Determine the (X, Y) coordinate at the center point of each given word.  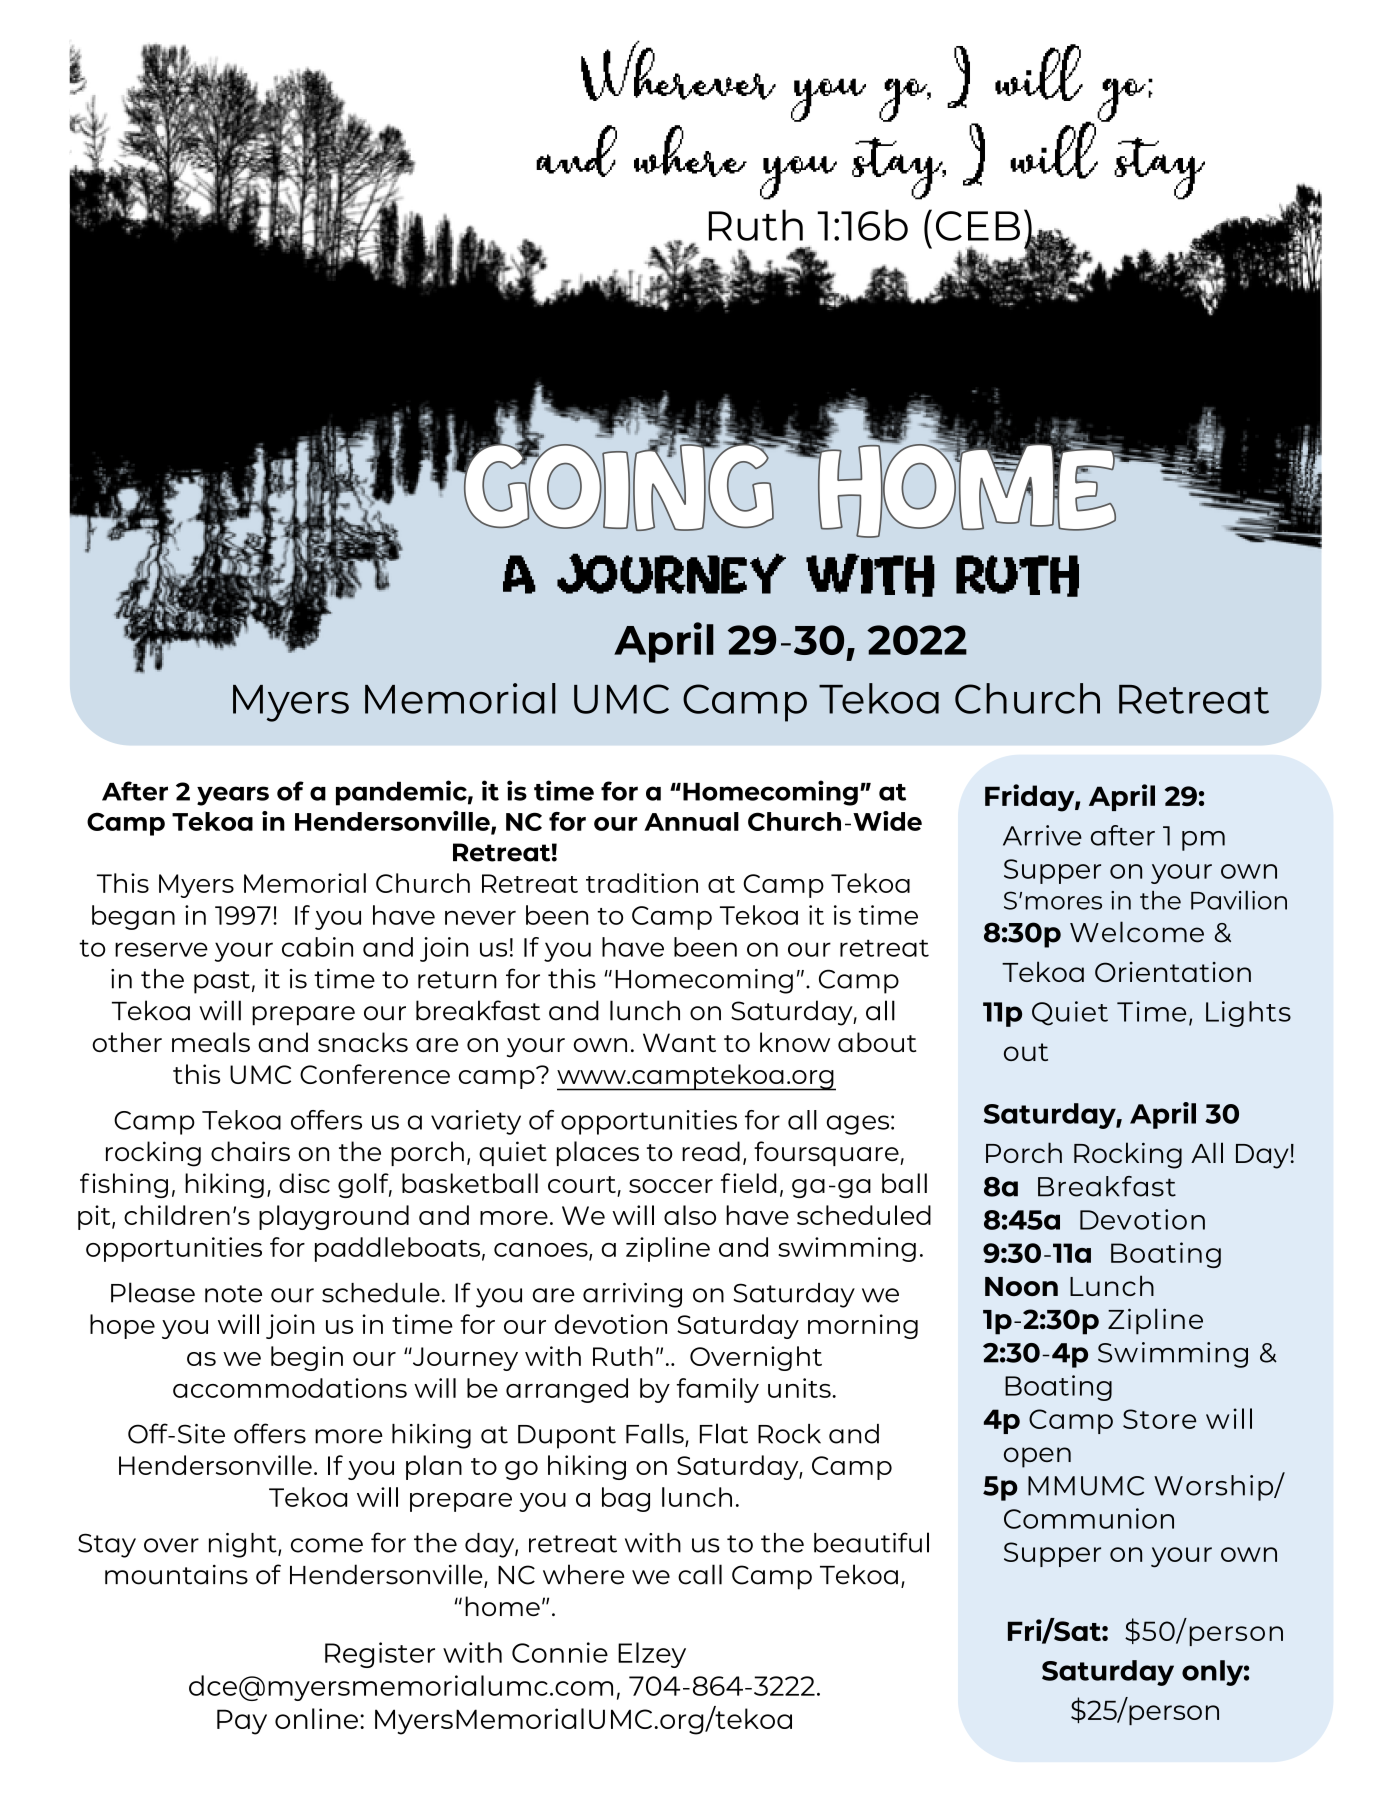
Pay (242, 1722)
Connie (560, 1652)
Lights (1248, 1014)
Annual (691, 821)
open (1037, 1457)
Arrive (1042, 835)
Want (679, 1042)
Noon (1021, 1286)
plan (434, 1467)
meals (211, 1042)
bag (626, 1499)
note (233, 1294)
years (233, 796)
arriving (632, 1295)
